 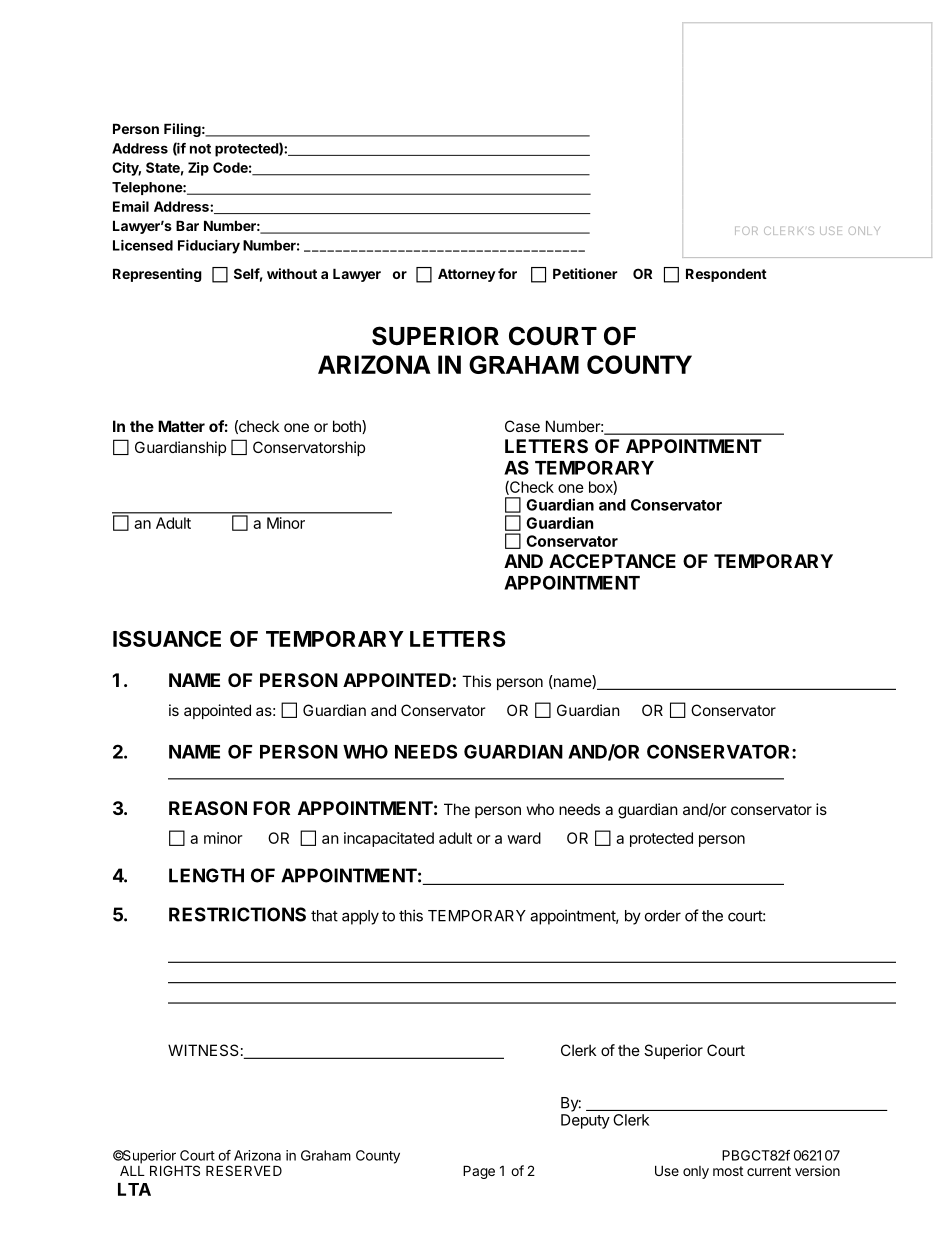 What do you see at coordinates (524, 838) in the screenshot?
I see `ward` at bounding box center [524, 838].
